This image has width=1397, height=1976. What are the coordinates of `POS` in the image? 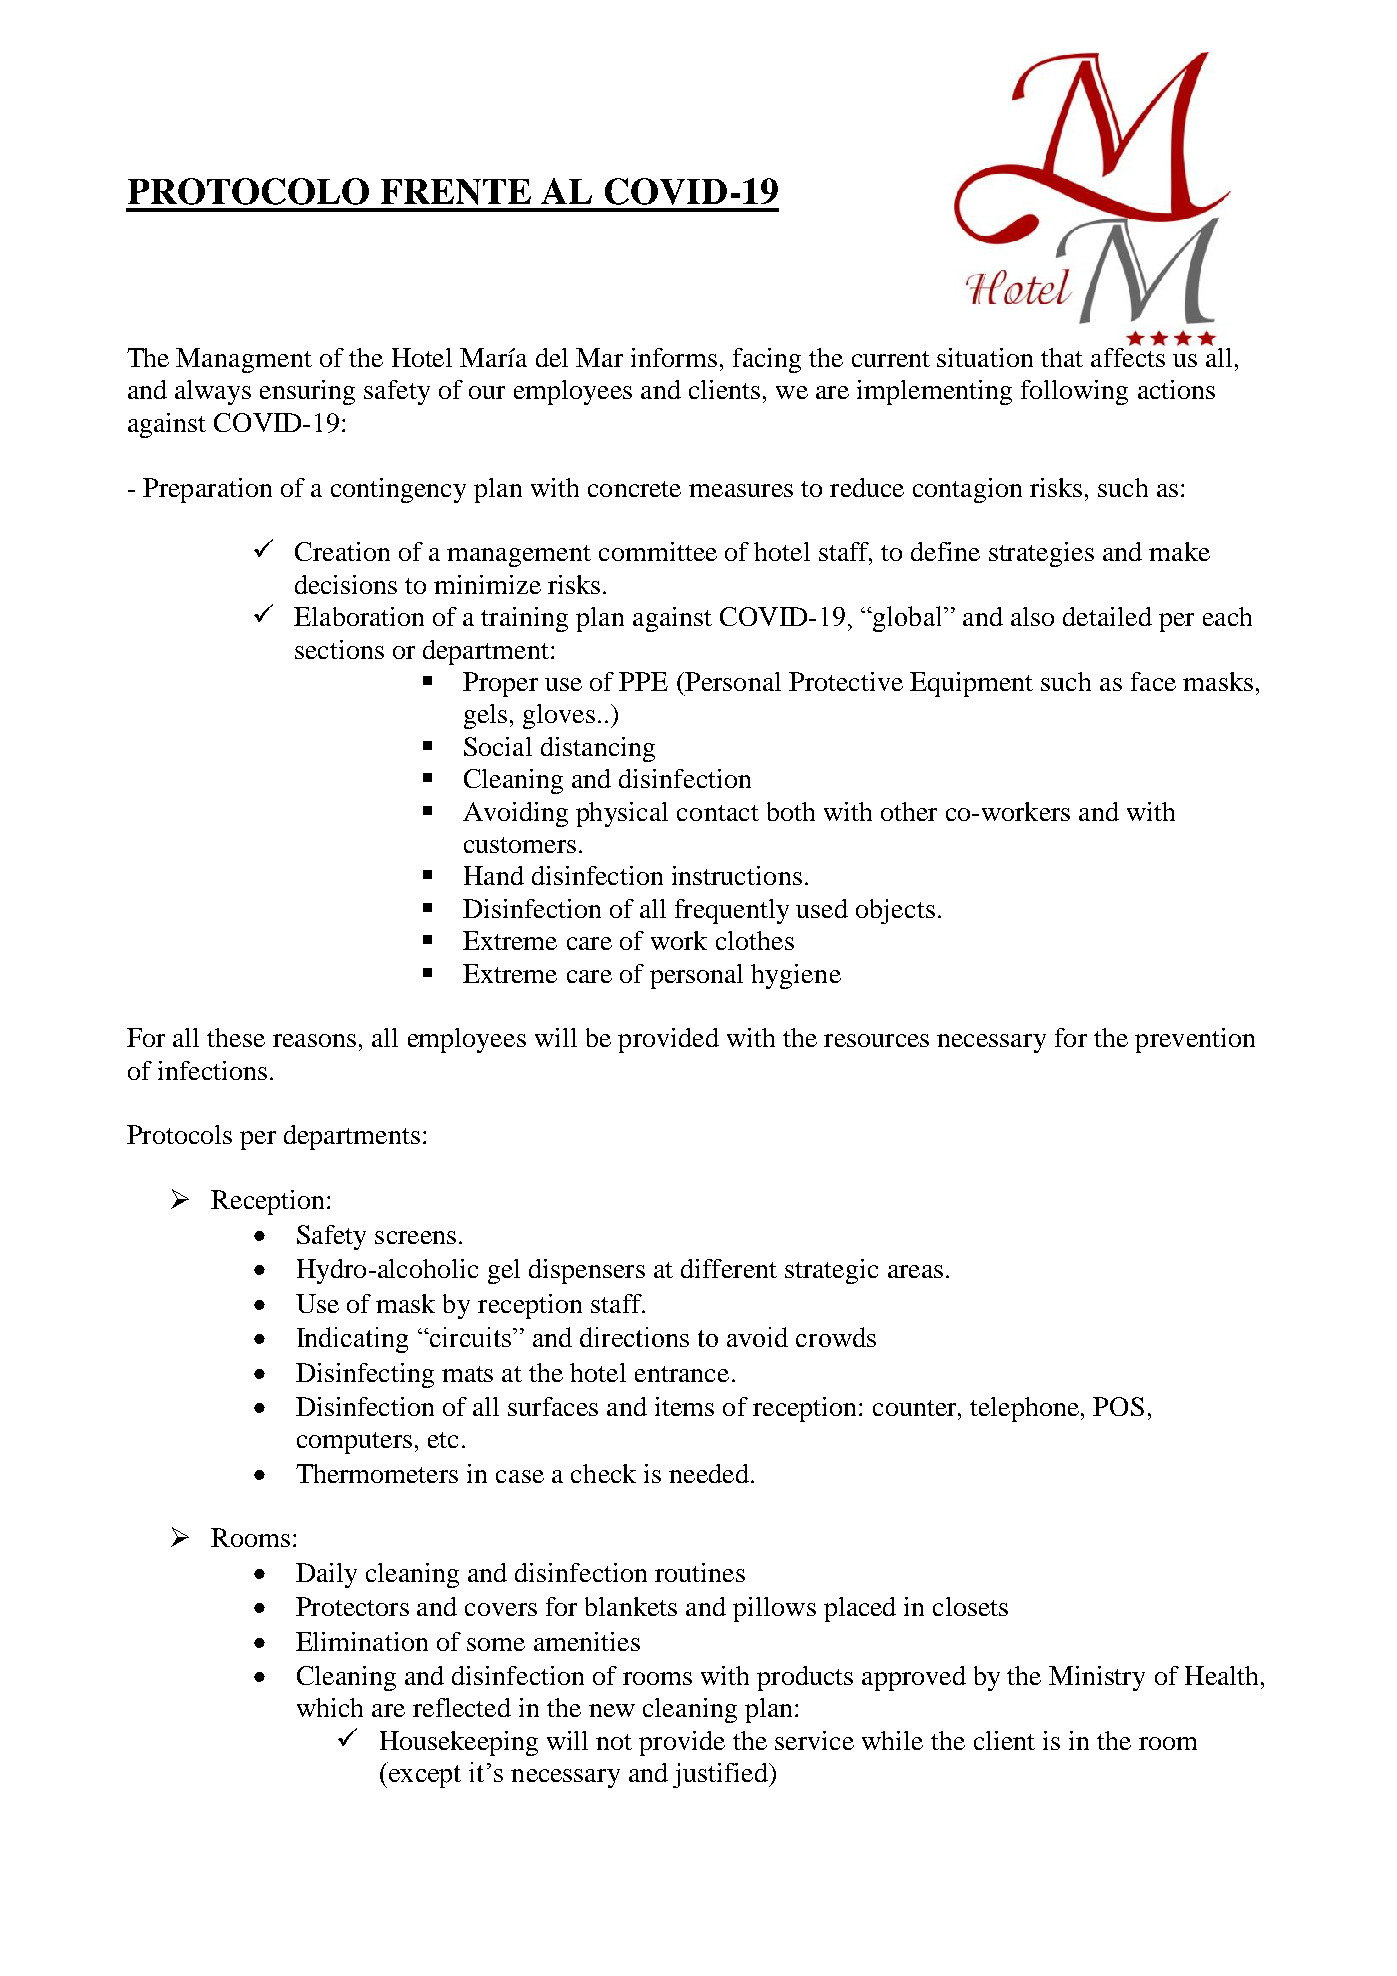 It's located at (1118, 1406).
